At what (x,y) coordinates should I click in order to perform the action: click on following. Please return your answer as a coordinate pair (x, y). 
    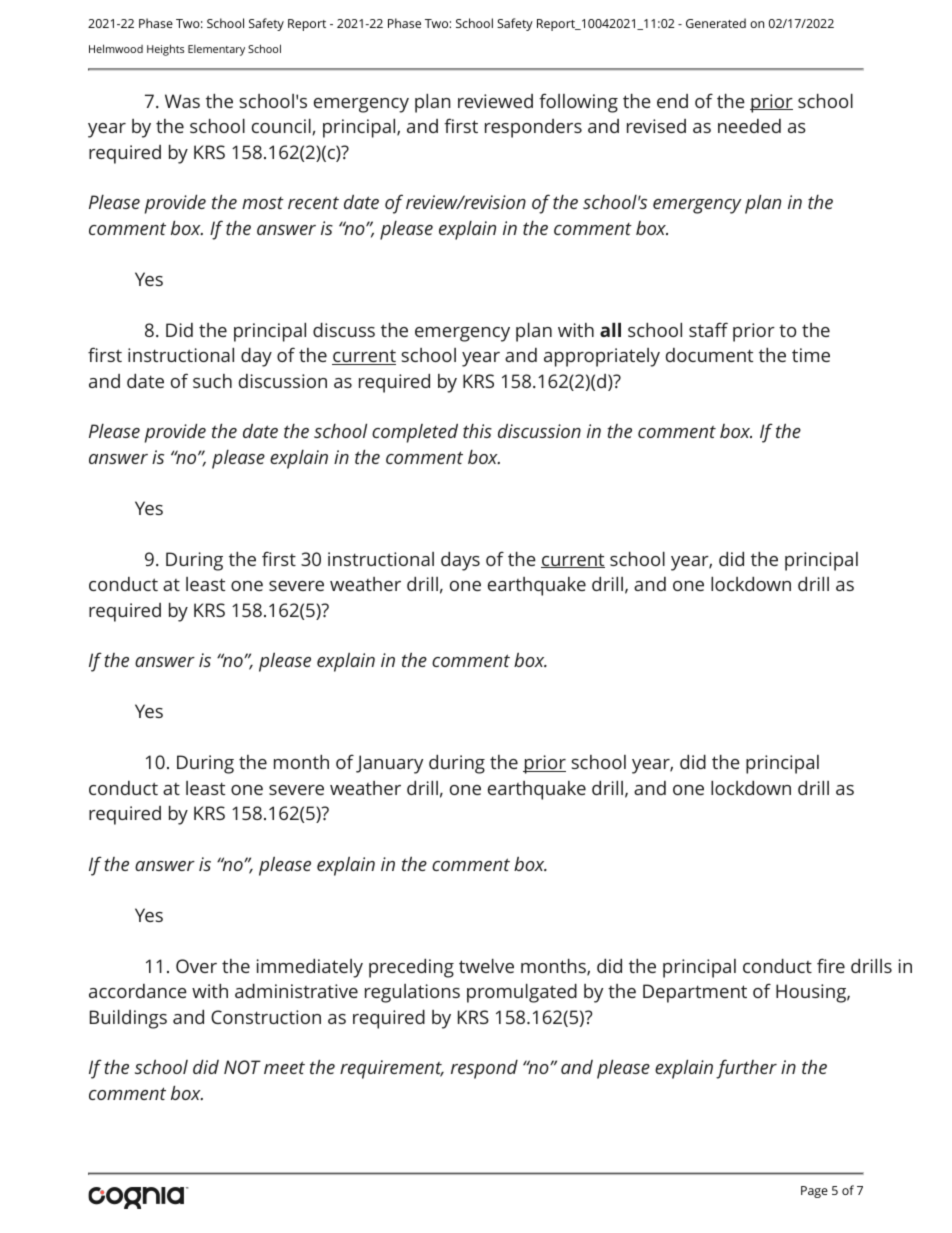
    Looking at the image, I should click on (578, 103).
